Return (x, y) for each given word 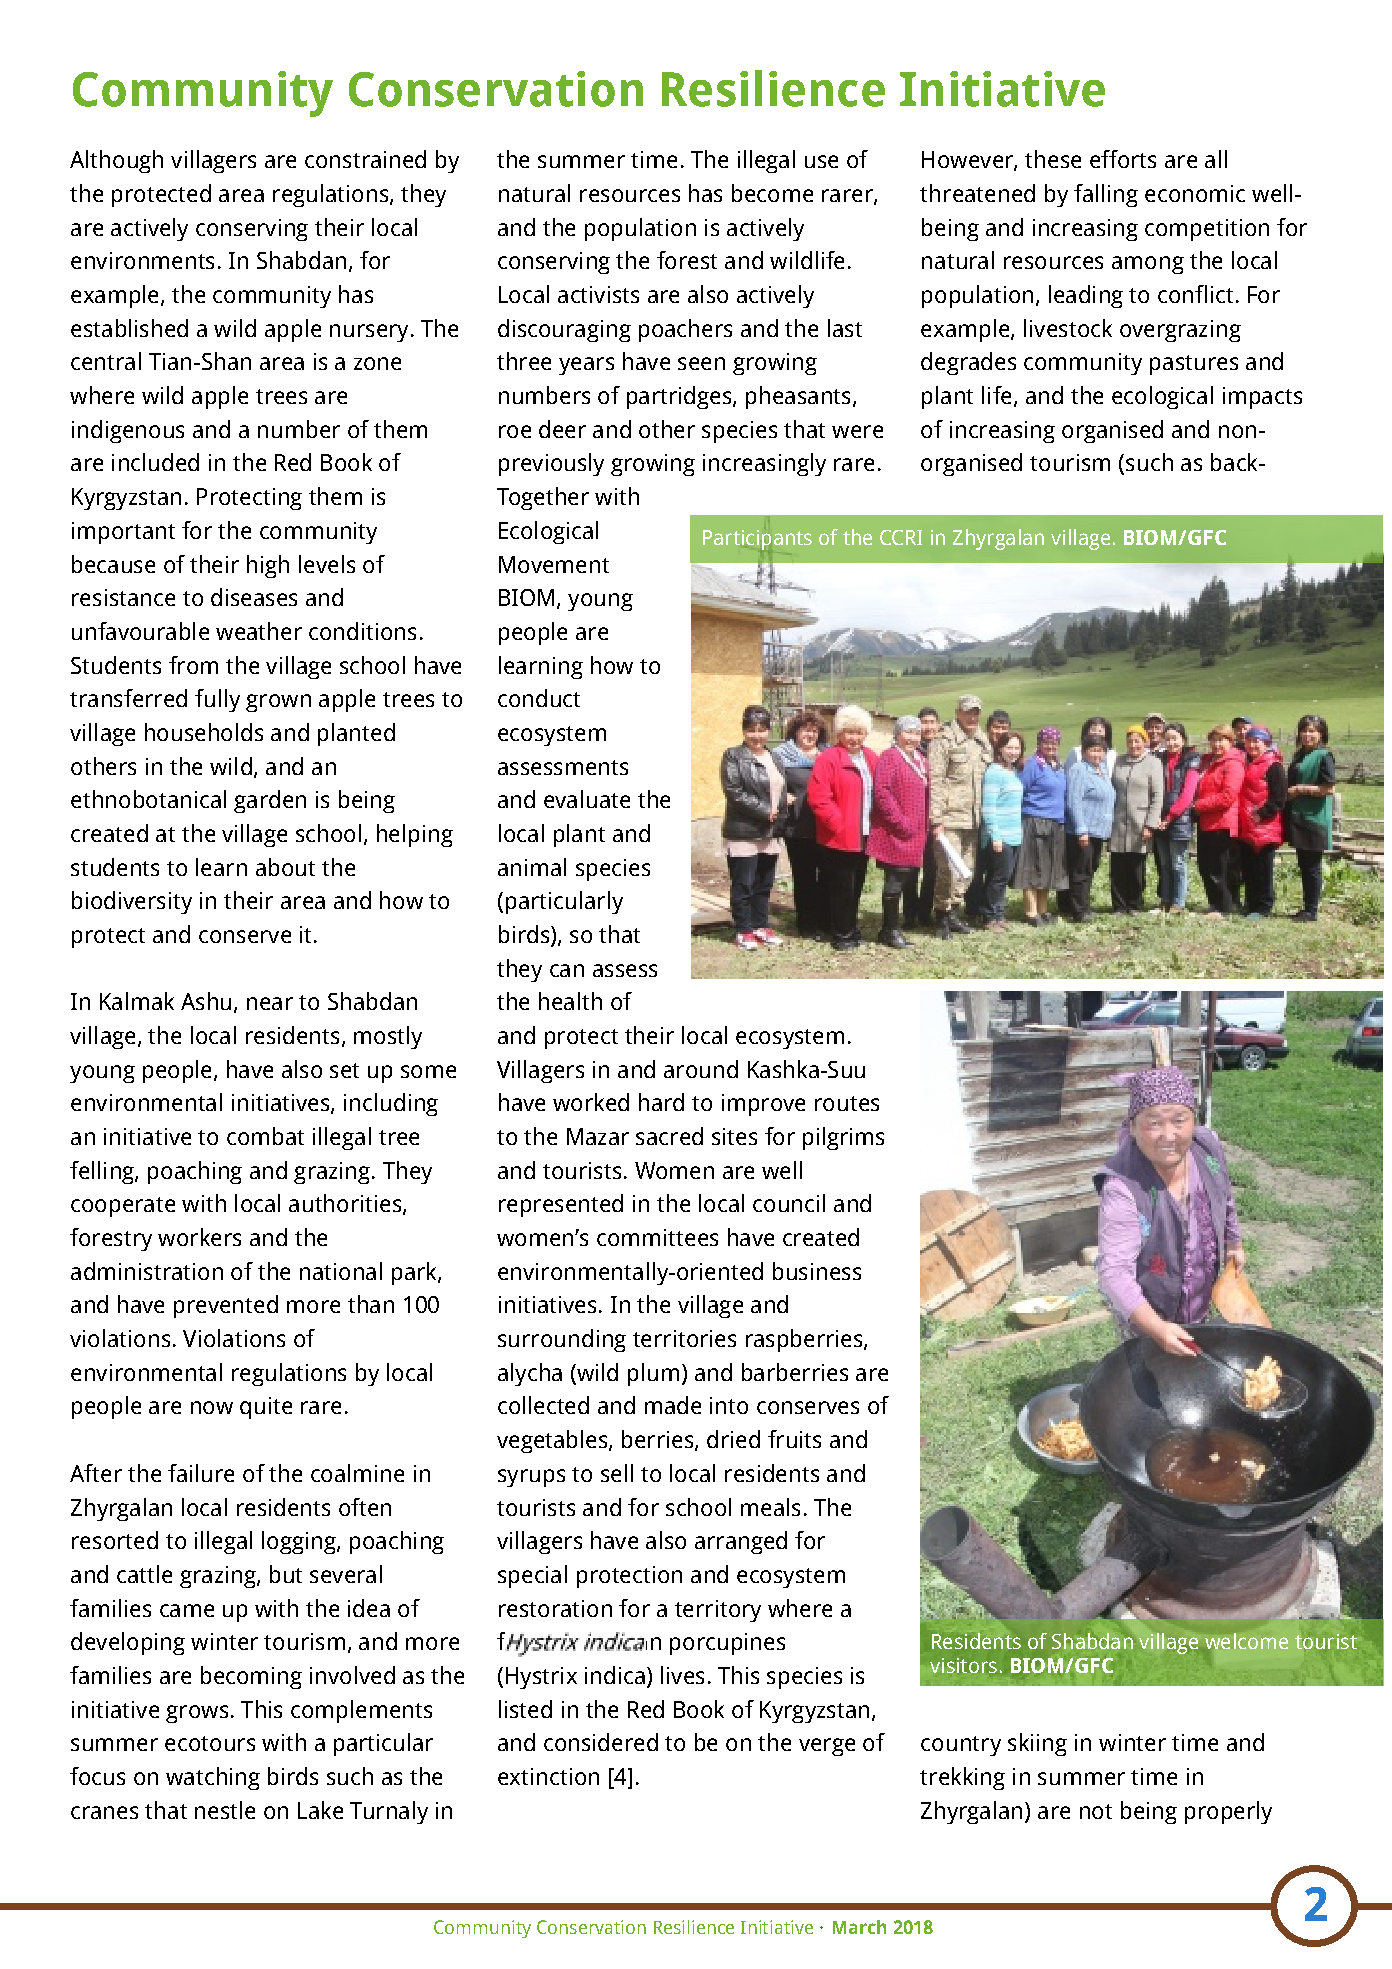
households (204, 732)
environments (142, 260)
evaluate (587, 799)
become (772, 193)
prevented (226, 1306)
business (817, 1271)
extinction (548, 1776)
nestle (225, 1810)
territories (684, 1338)
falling (1106, 195)
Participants (757, 540)
